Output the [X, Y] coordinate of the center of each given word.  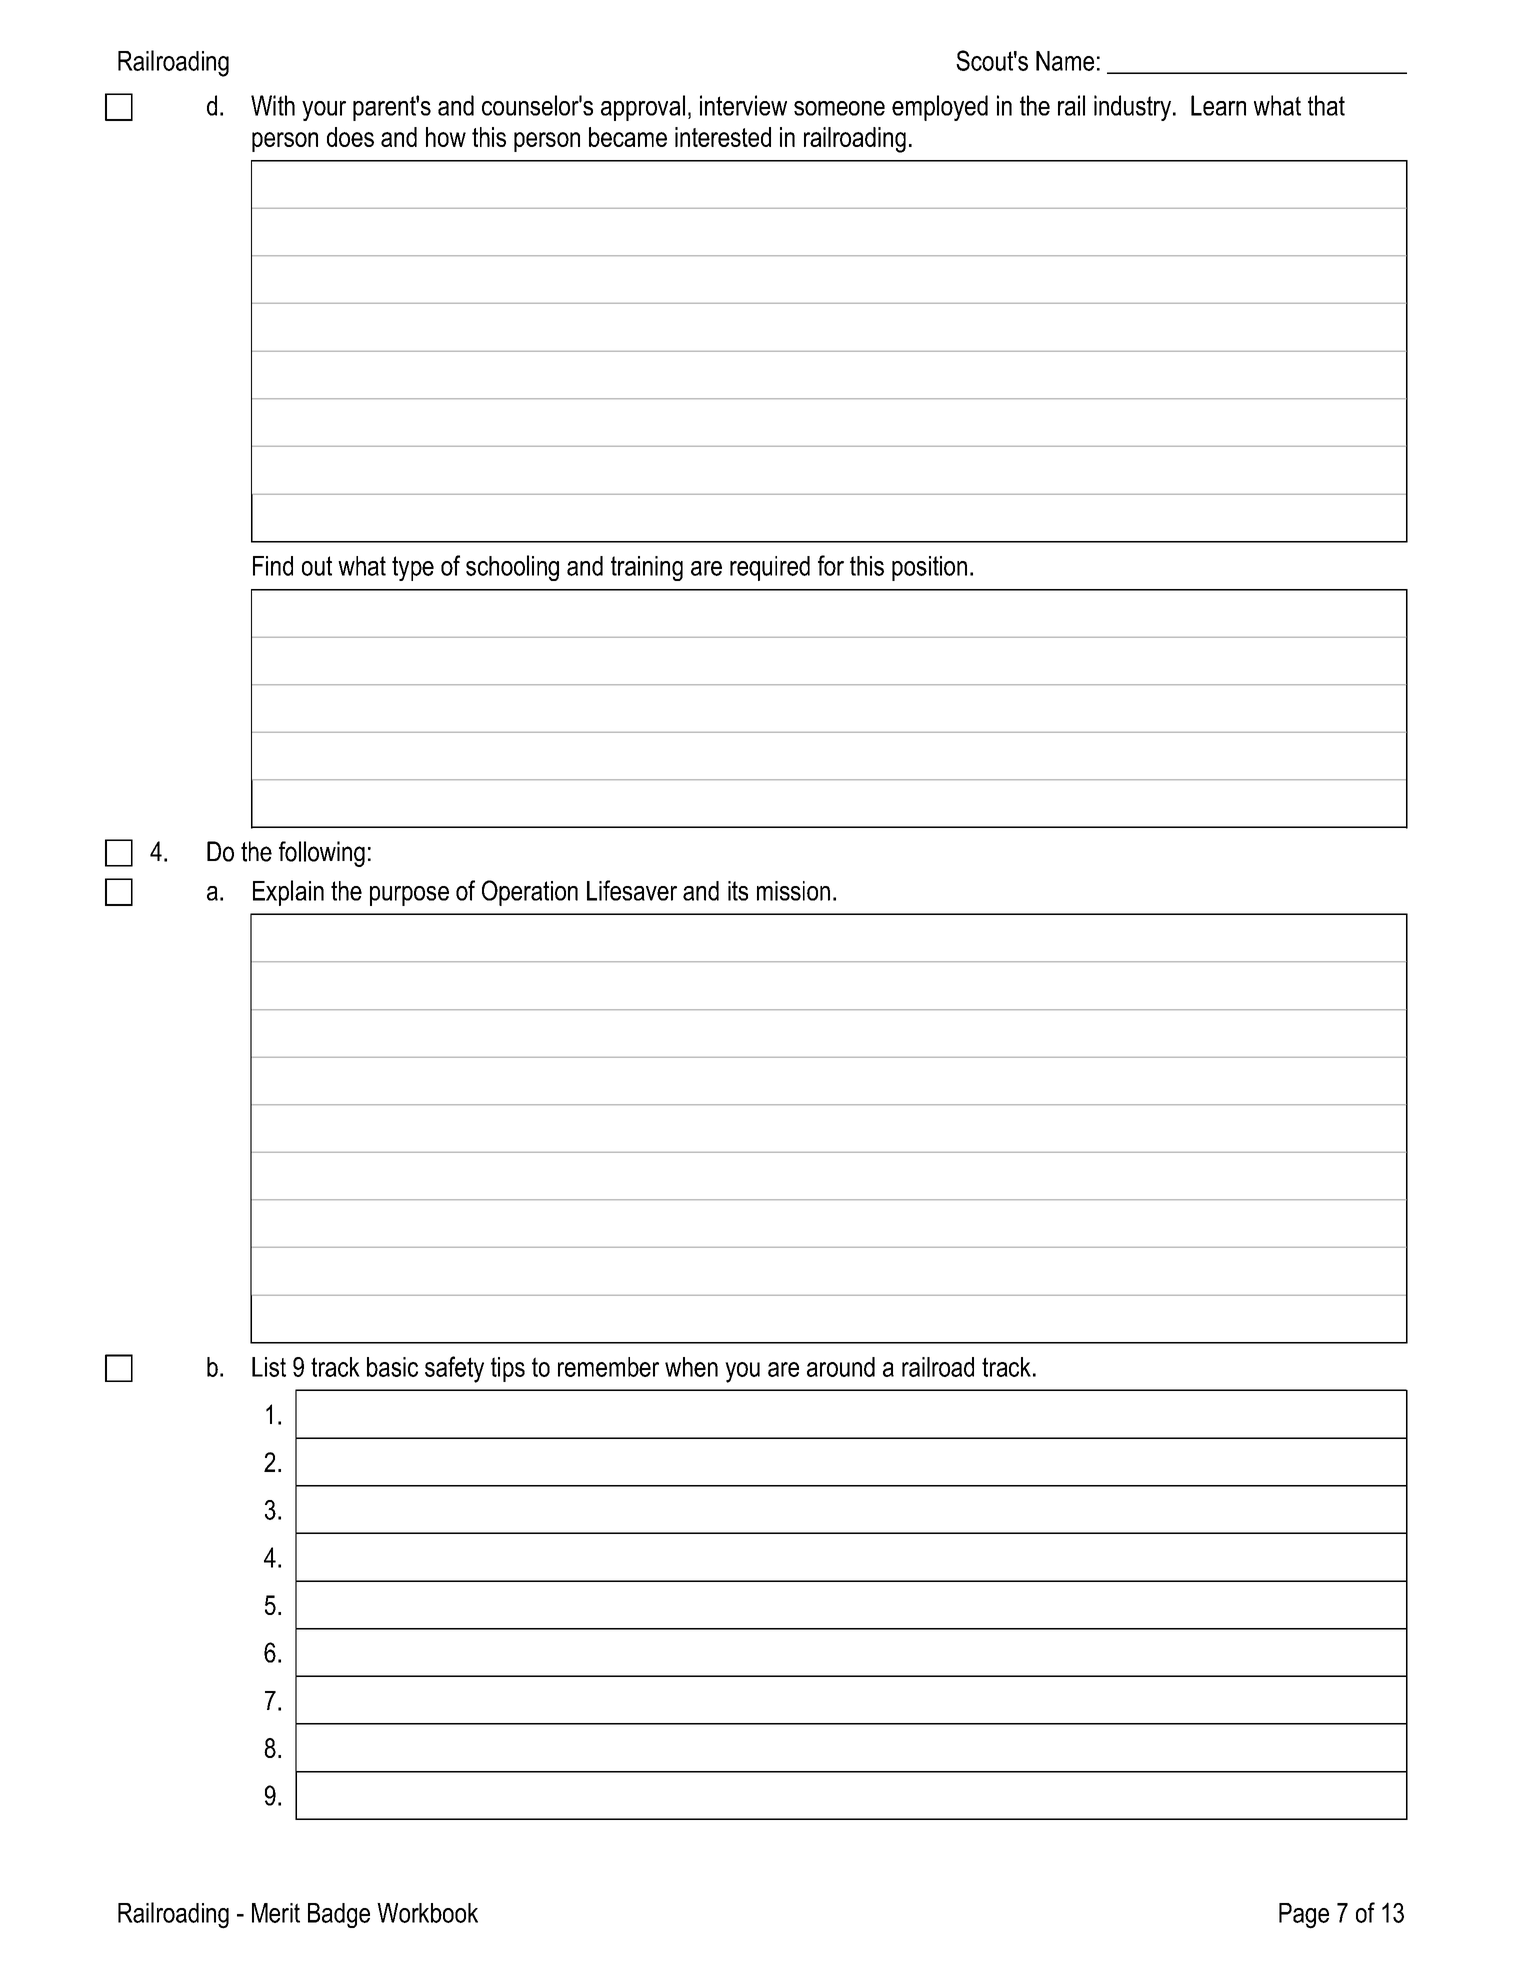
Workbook [427, 1913]
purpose [409, 896]
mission [793, 891]
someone [839, 108]
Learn [1218, 105]
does [350, 137]
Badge [339, 1915]
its [738, 891]
